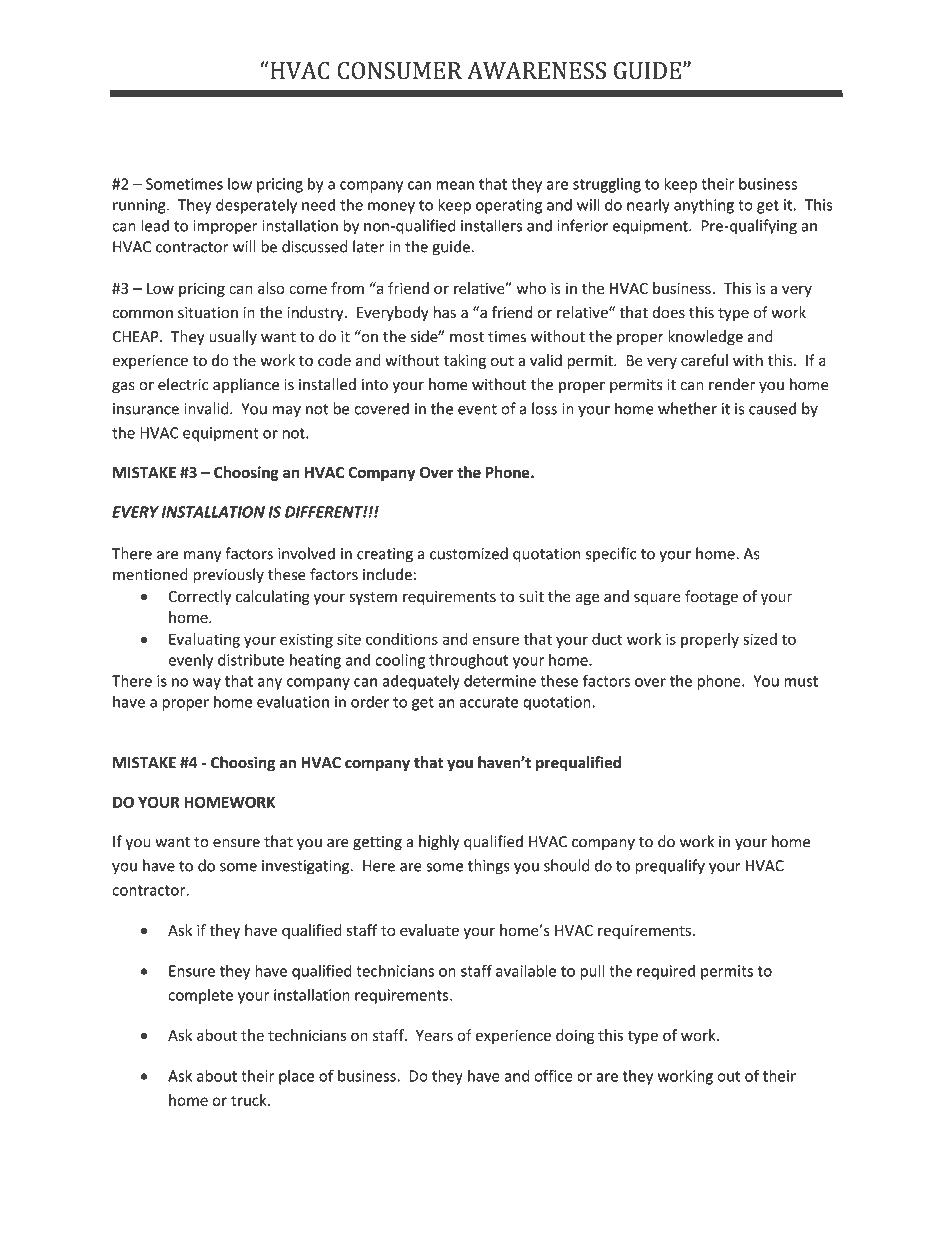  Describe the element at coordinates (469, 553) in the screenshot. I see `customized` at that location.
